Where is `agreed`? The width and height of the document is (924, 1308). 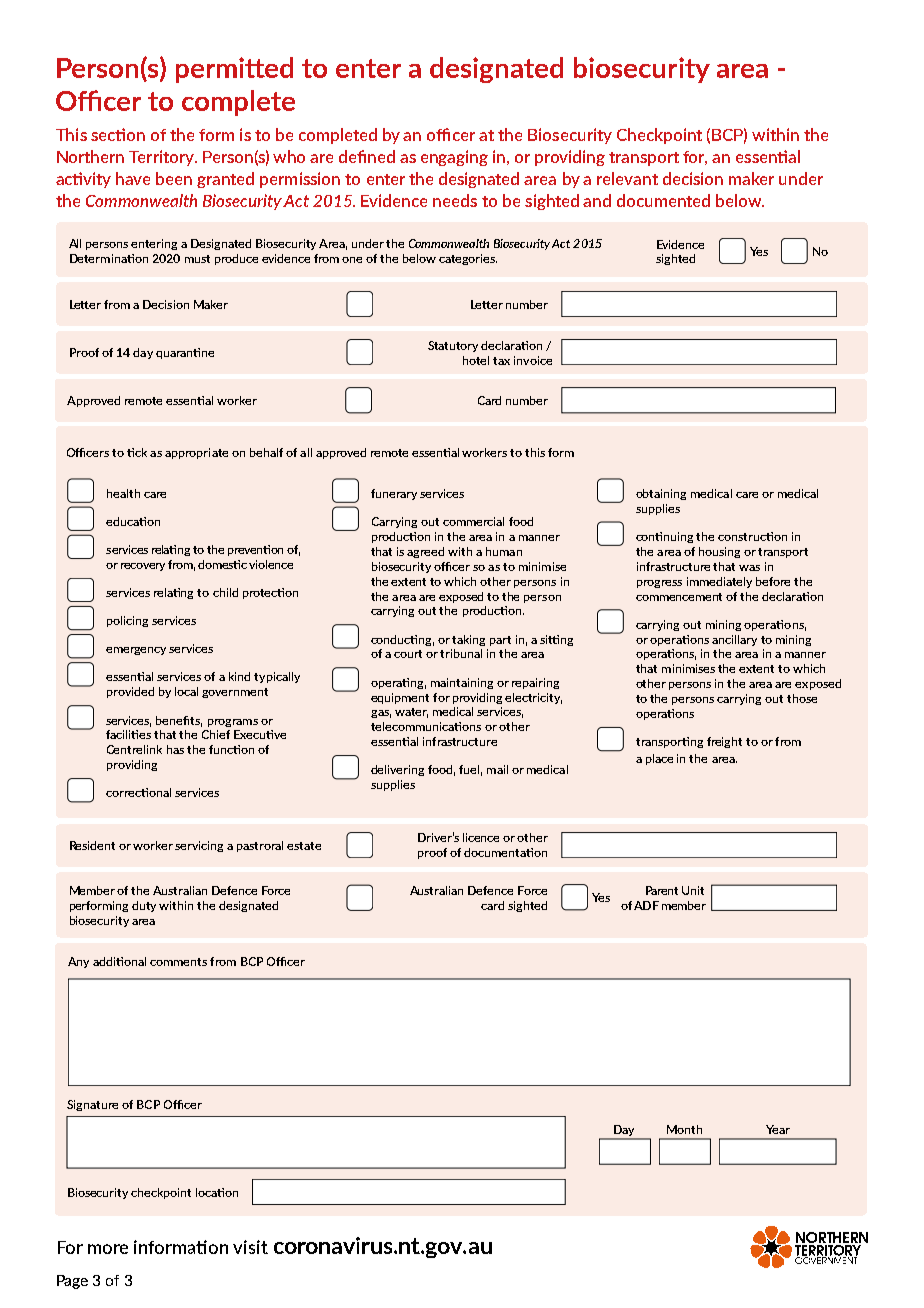
agreed is located at coordinates (425, 552).
